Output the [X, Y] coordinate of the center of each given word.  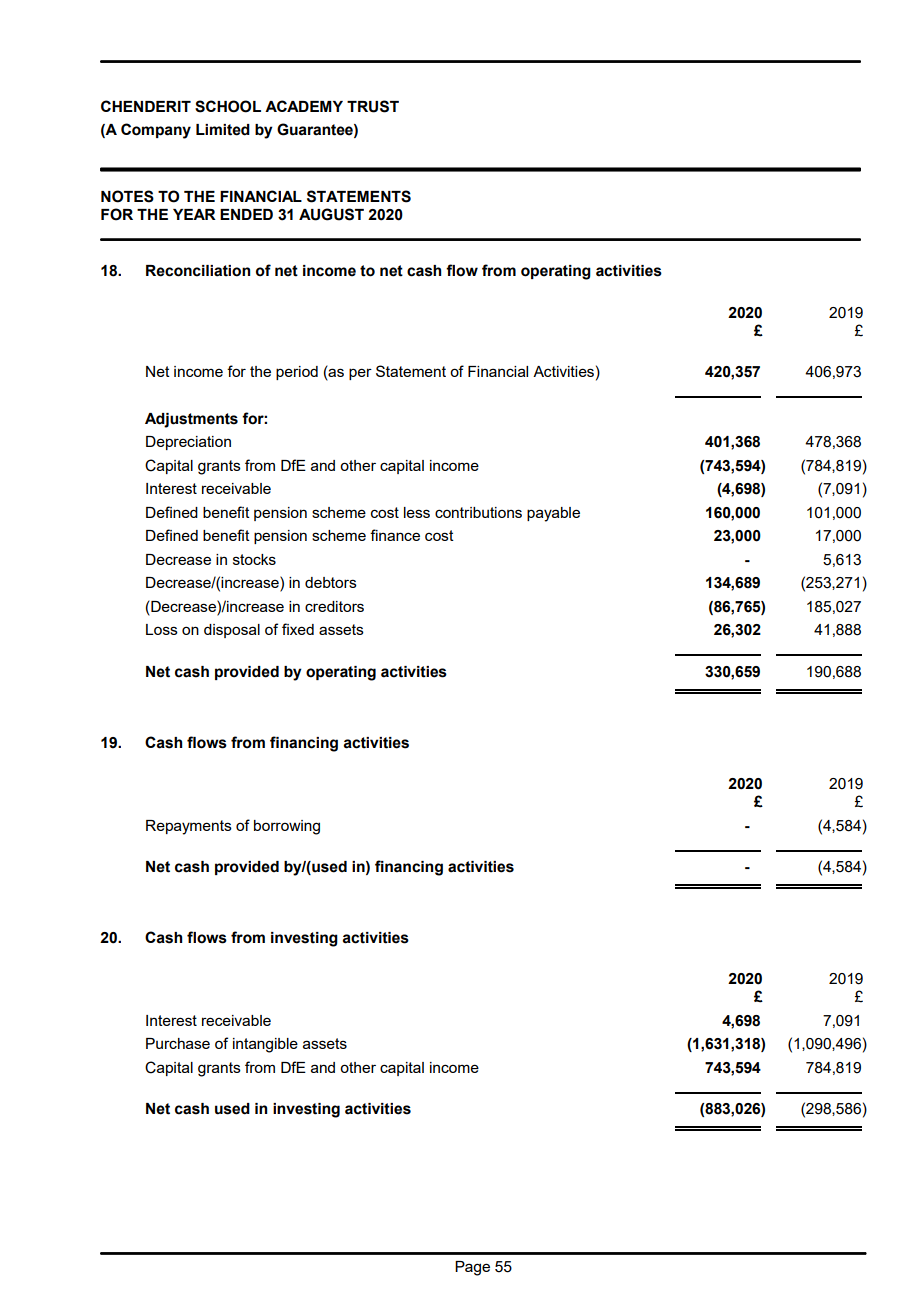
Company [156, 131]
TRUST [373, 106]
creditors [334, 606]
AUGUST [331, 214]
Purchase [178, 1043]
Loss [162, 629]
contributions [478, 512]
